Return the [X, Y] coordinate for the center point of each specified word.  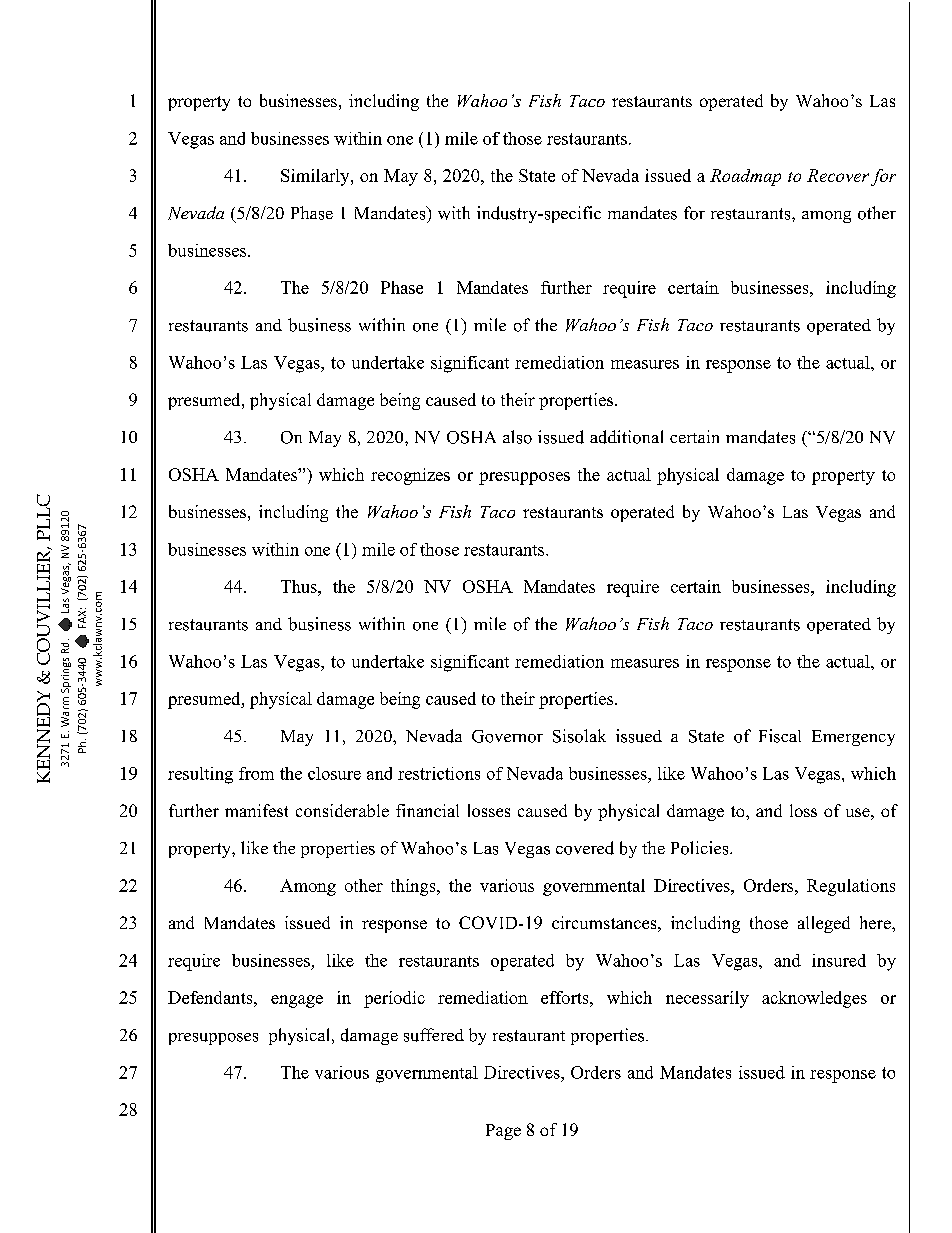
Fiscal [780, 736]
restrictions [439, 773]
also [517, 437]
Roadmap [745, 177]
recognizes [410, 476]
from [256, 773]
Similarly [316, 177]
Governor [507, 736]
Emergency [853, 738]
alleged [824, 924]
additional [626, 437]
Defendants [211, 997]
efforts [566, 997]
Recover [838, 175]
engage [297, 1001]
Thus [300, 586]
